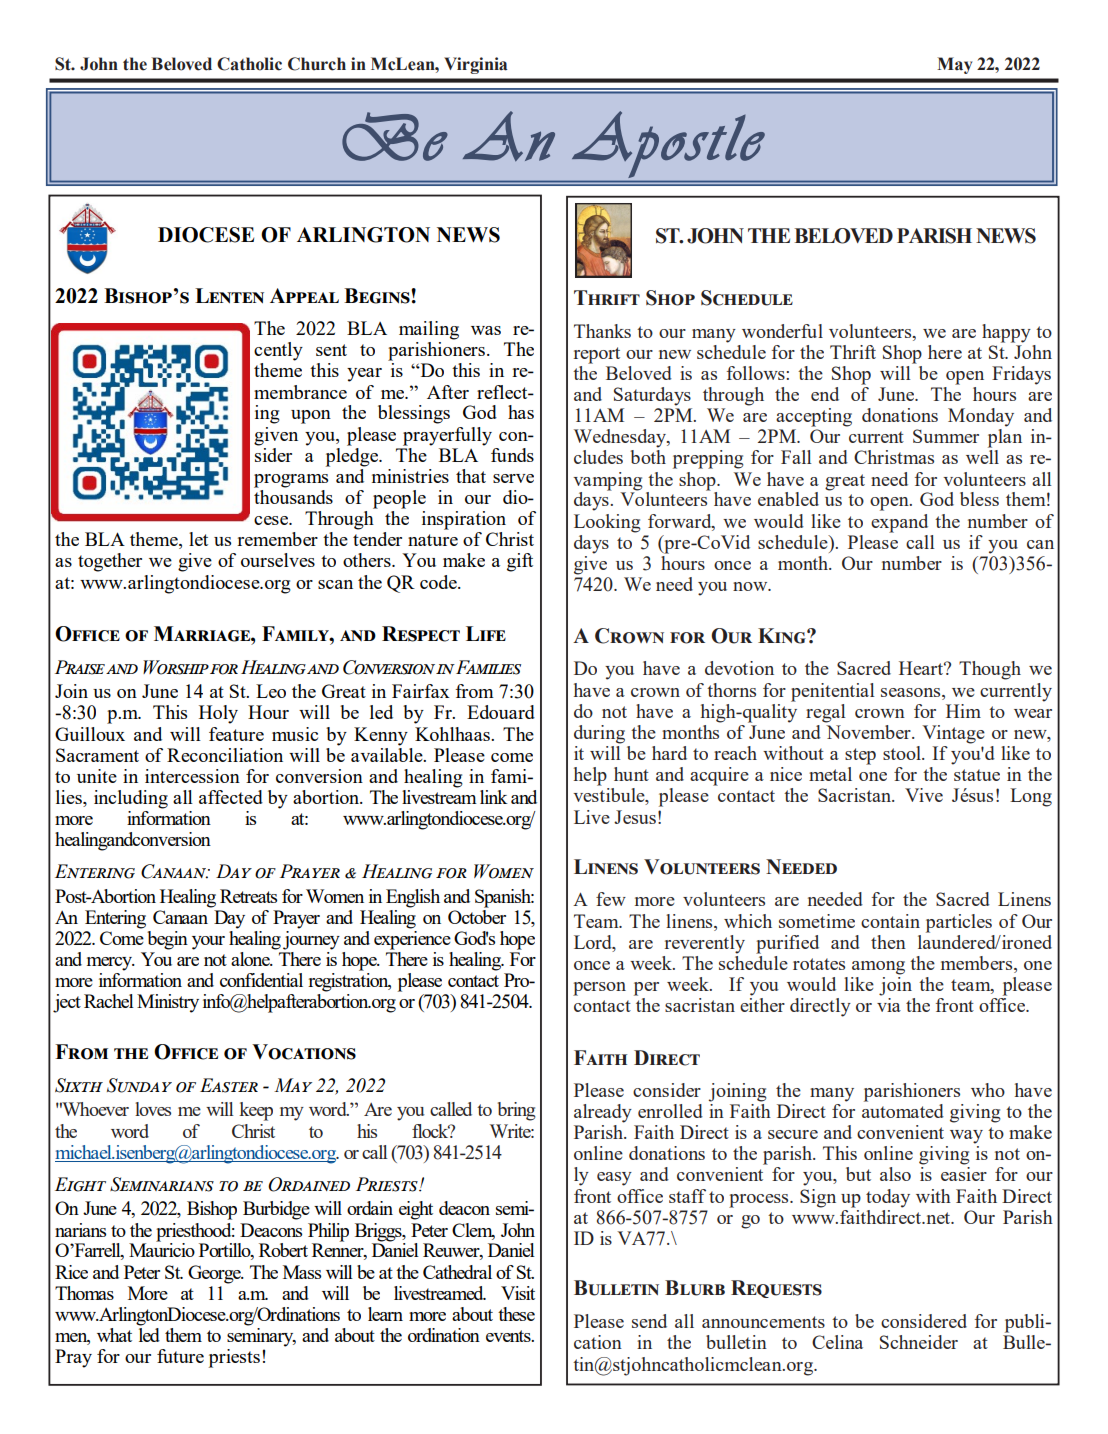 This screenshot has width=1108, height=1434. What do you see at coordinates (1006, 333) in the screenshot?
I see `happy` at bounding box center [1006, 333].
